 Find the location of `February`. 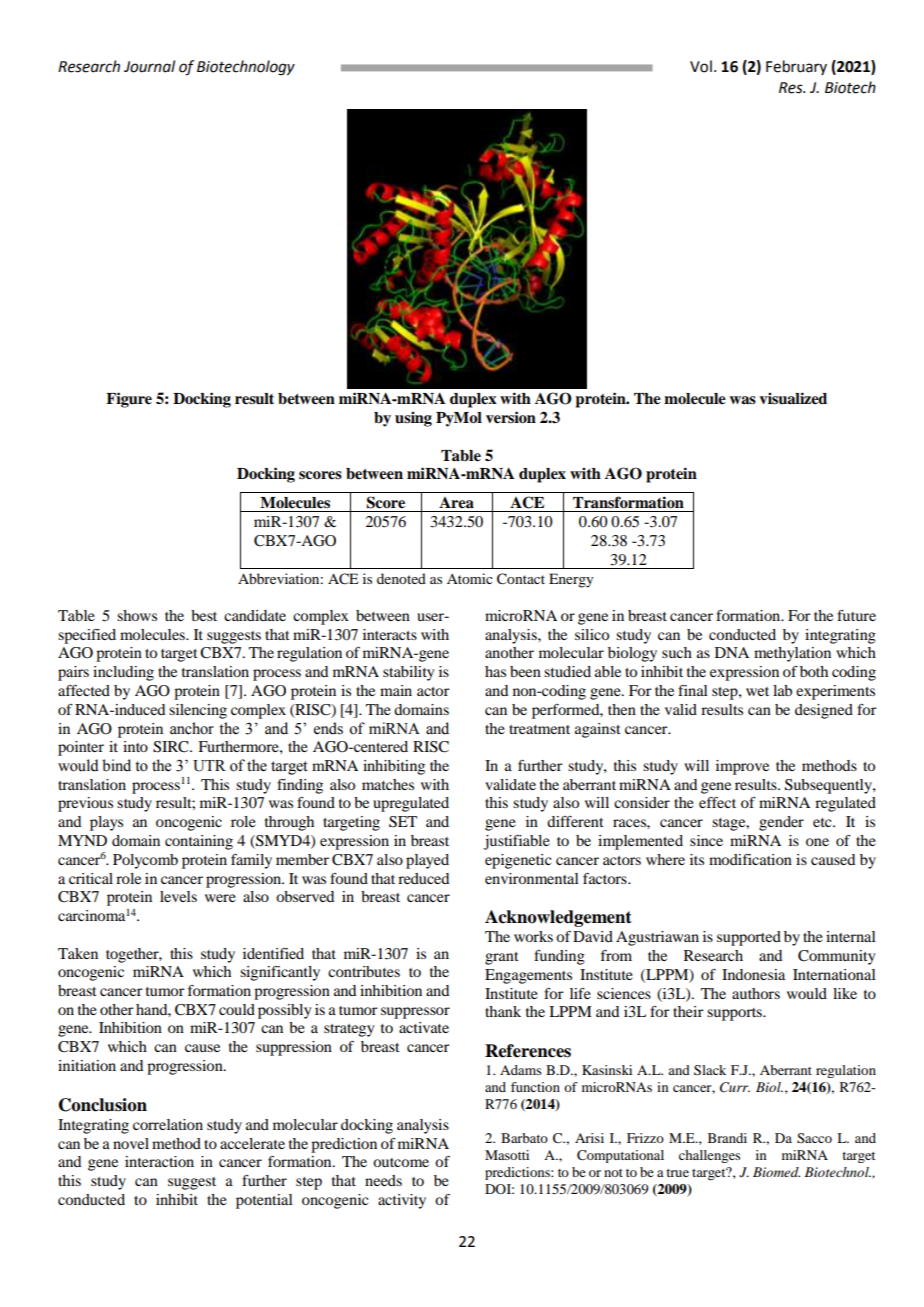

February is located at coordinates (796, 67).
